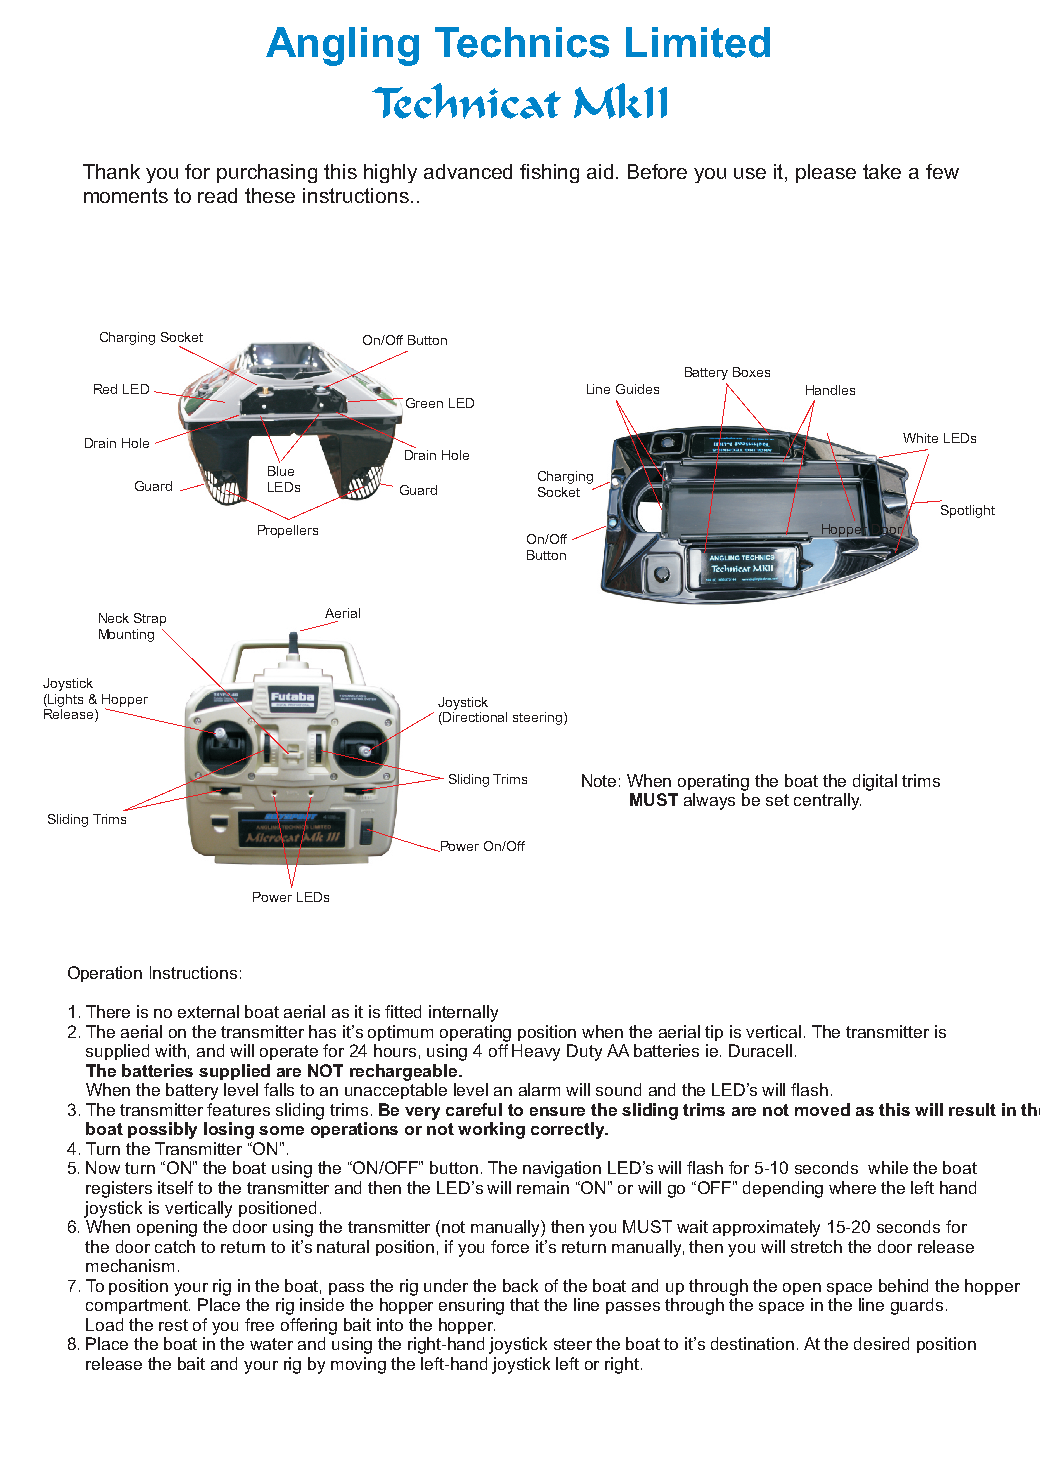 The height and width of the screenshot is (1471, 1040). Describe the element at coordinates (875, 782) in the screenshot. I see `digital` at that location.
